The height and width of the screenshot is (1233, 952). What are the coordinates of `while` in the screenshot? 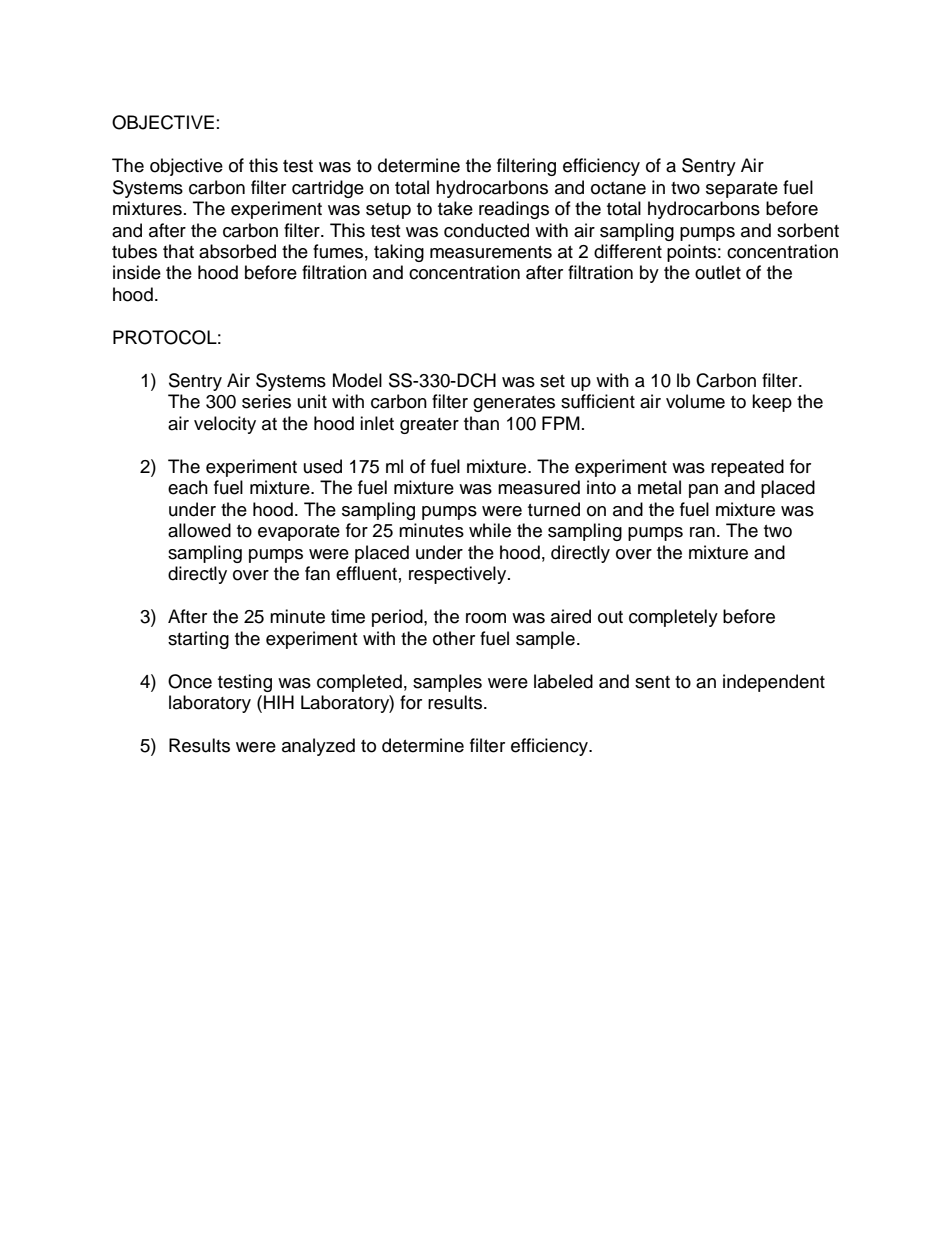 It's located at (490, 530).
